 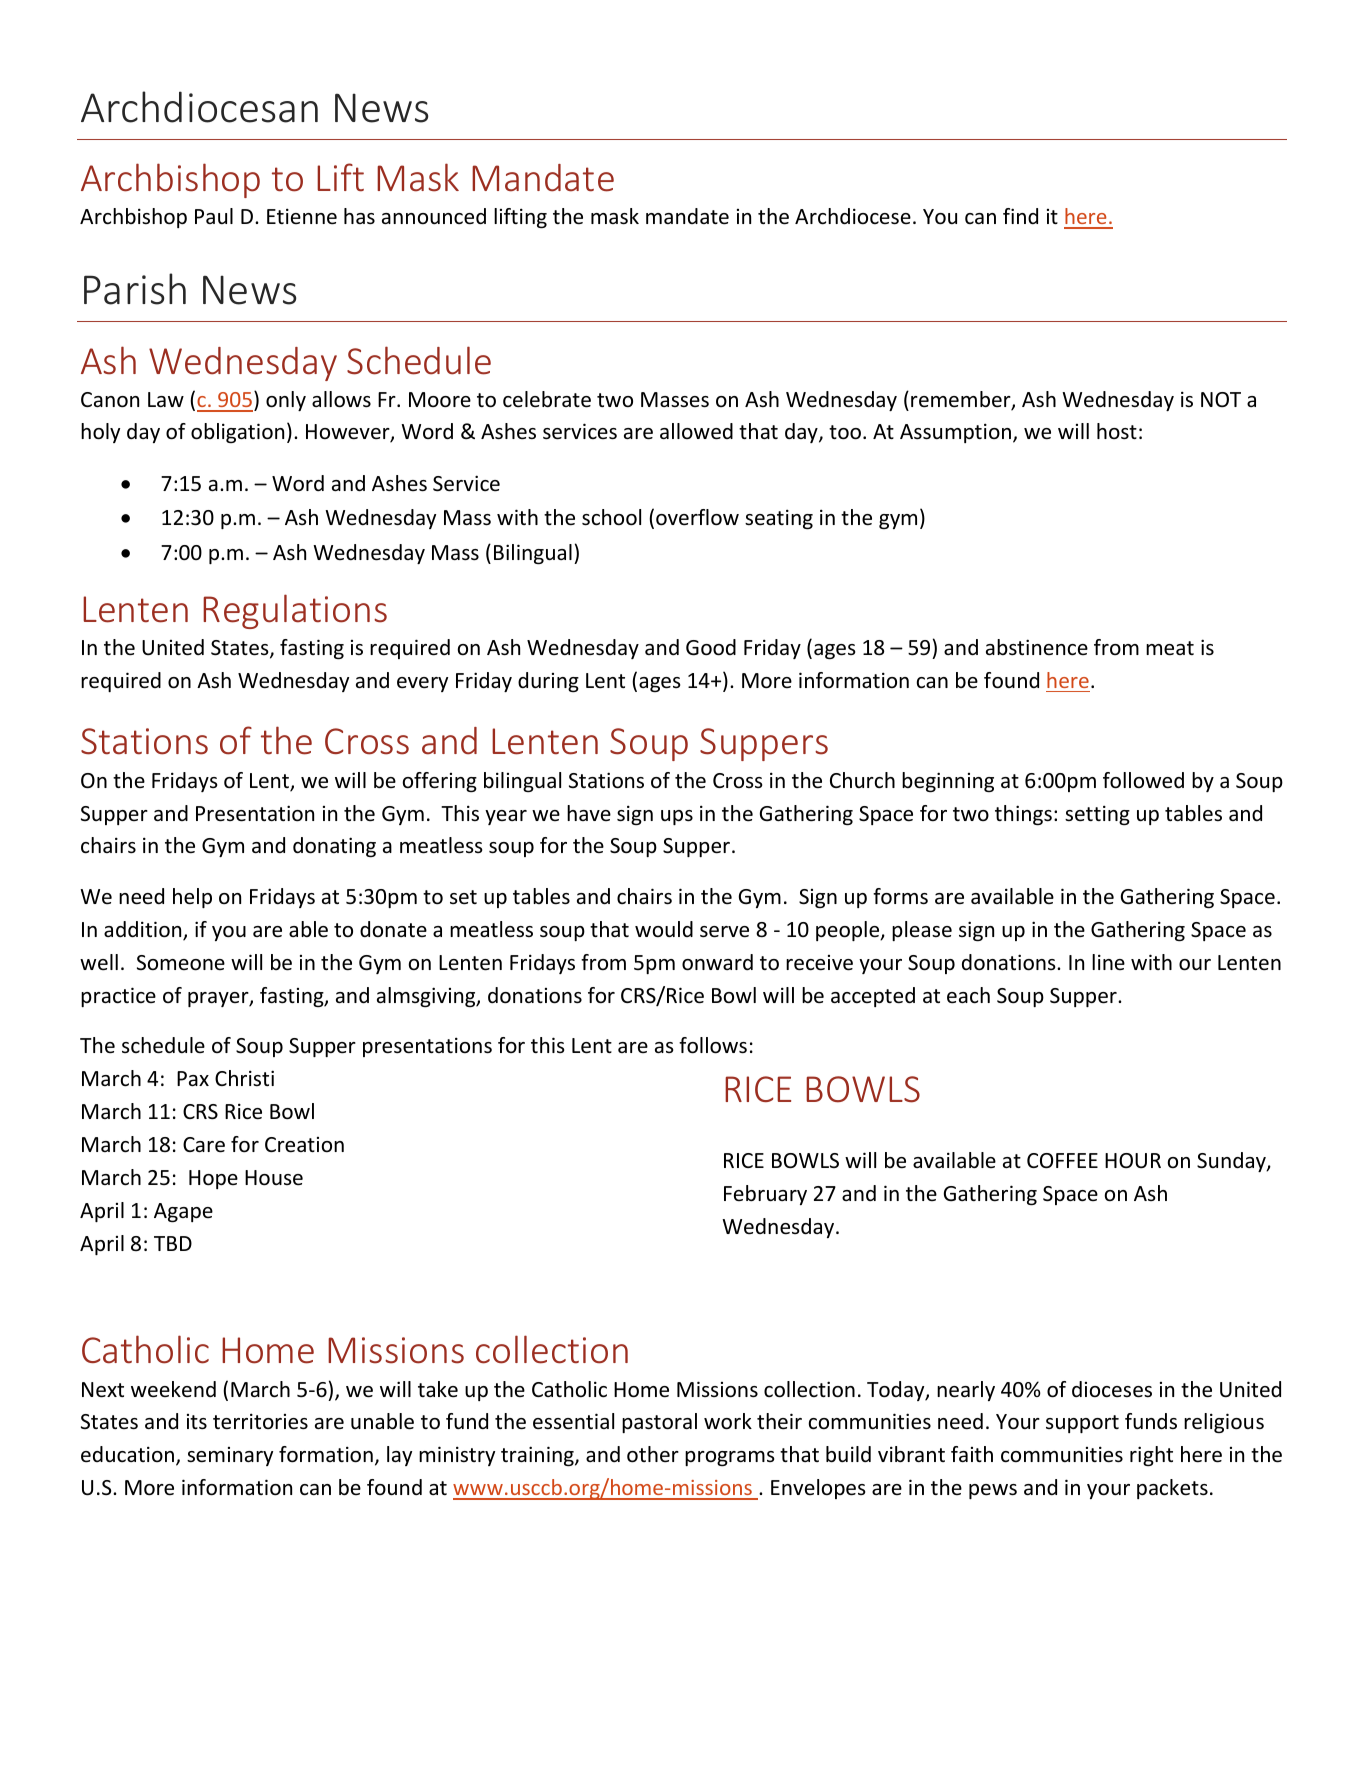 What do you see at coordinates (1037, 647) in the screenshot?
I see `abstinence` at bounding box center [1037, 647].
